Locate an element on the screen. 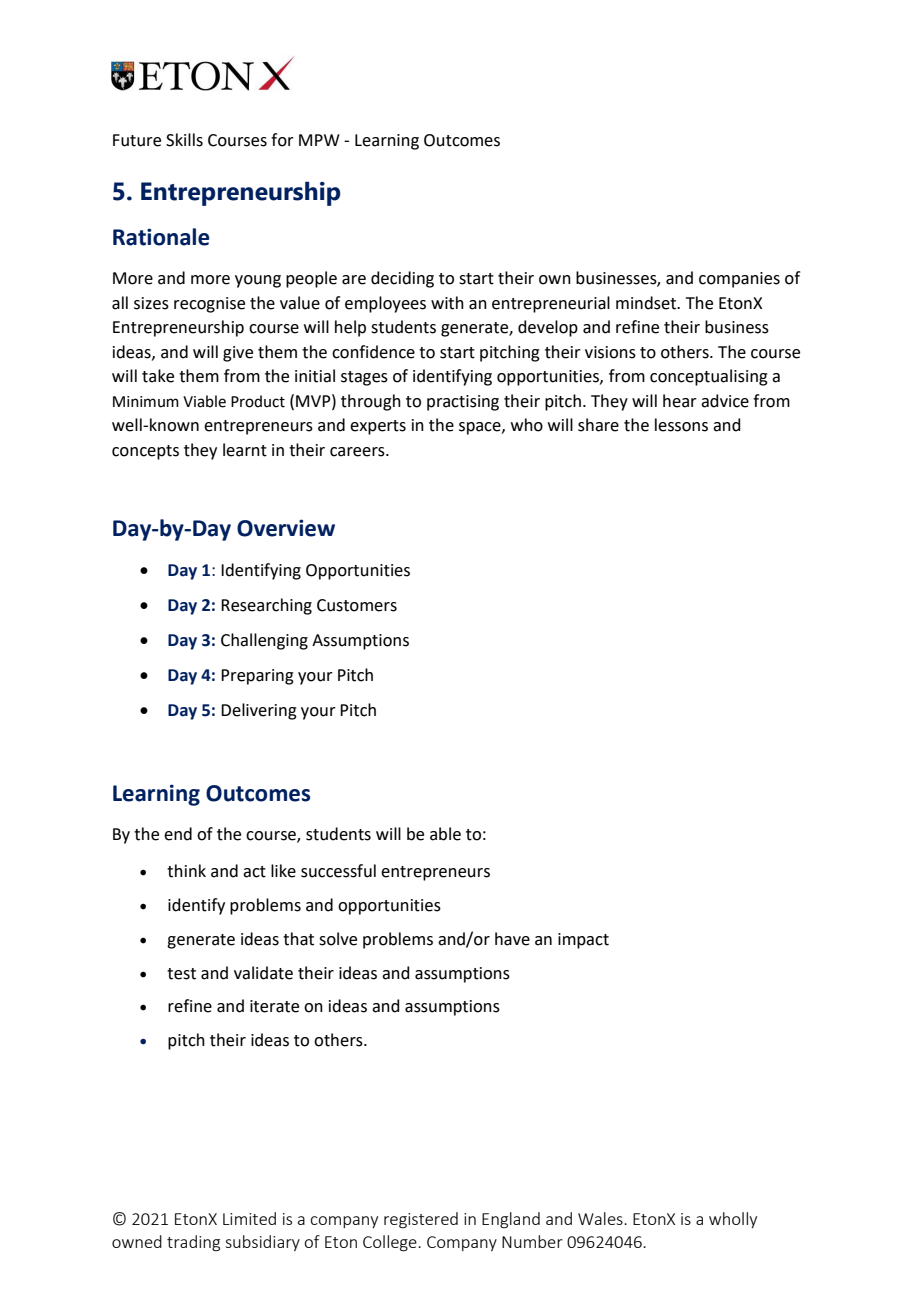  careers is located at coordinates (358, 452).
